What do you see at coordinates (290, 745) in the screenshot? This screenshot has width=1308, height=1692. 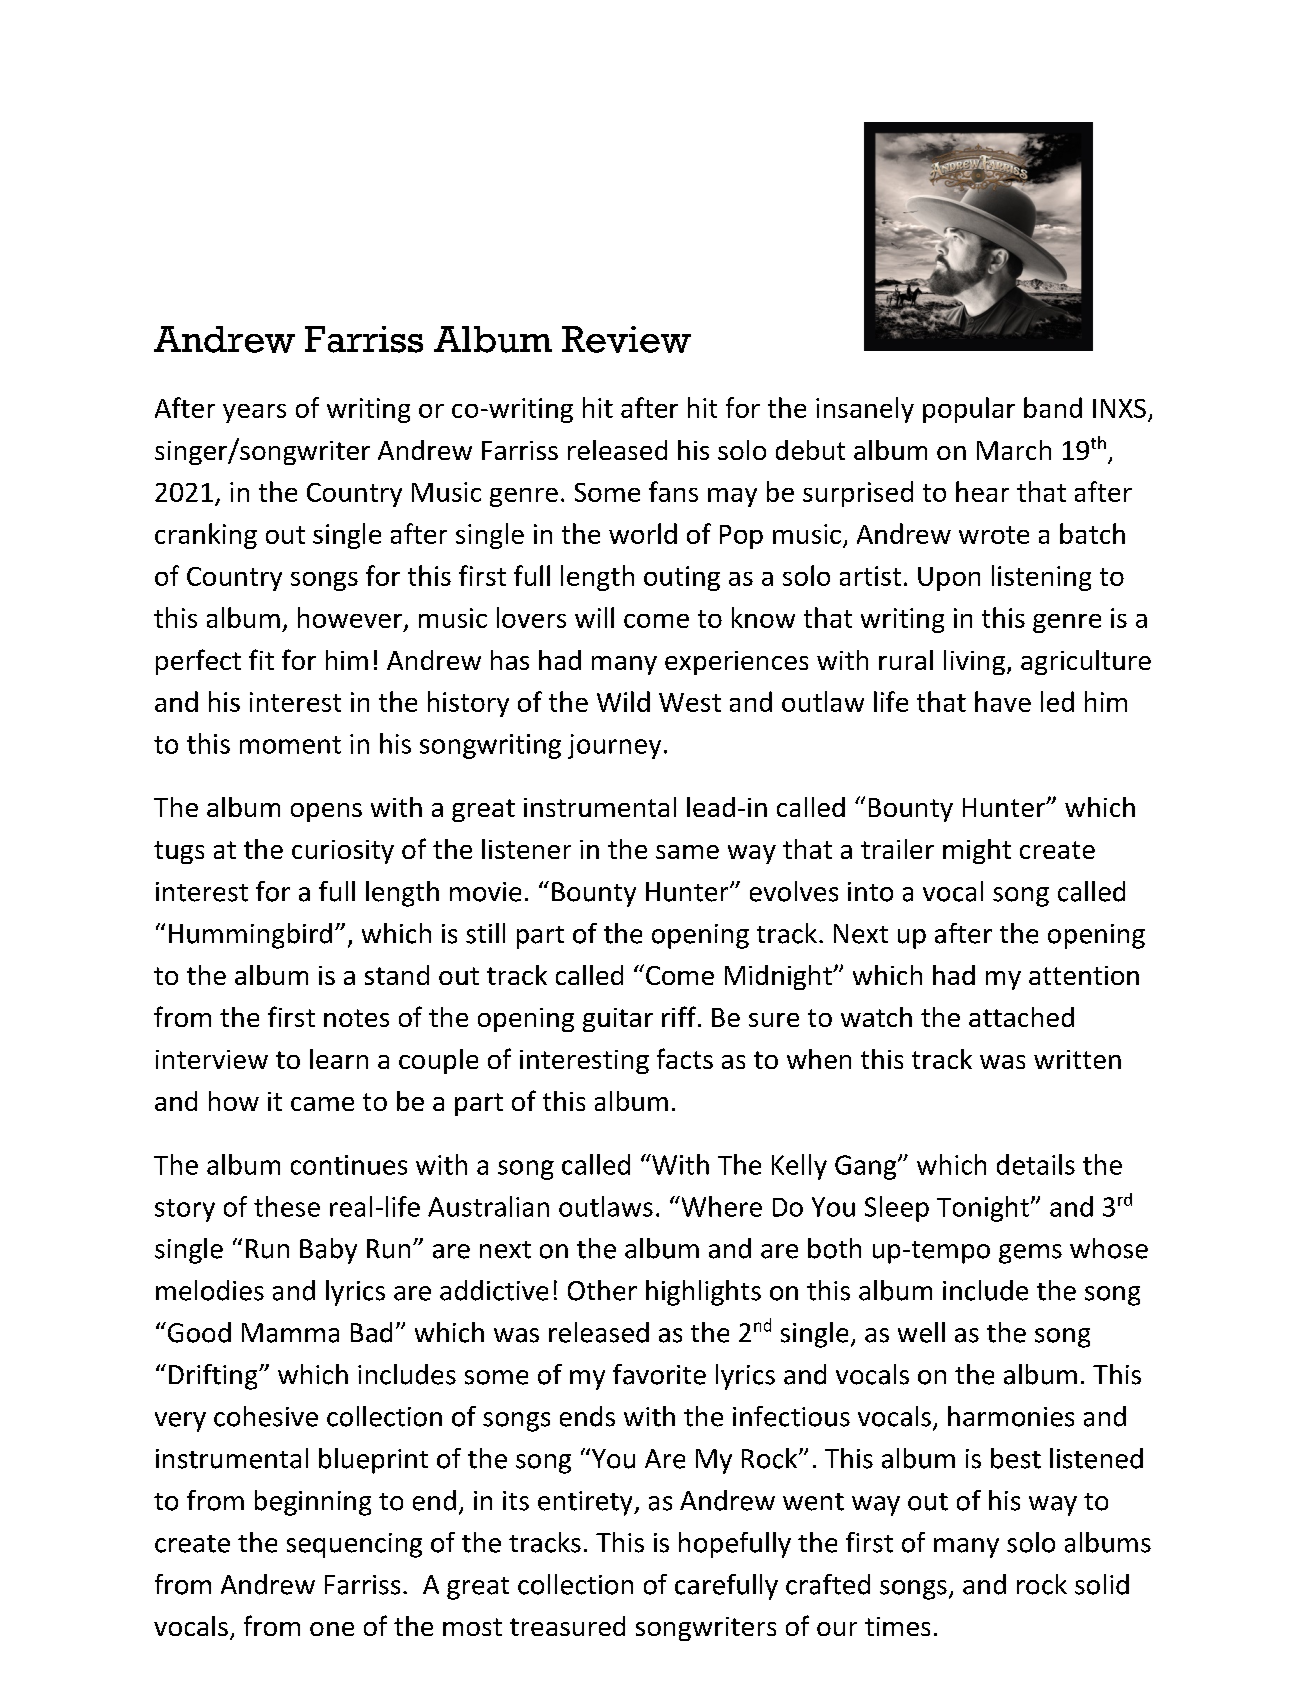 I see `moment` at bounding box center [290, 745].
